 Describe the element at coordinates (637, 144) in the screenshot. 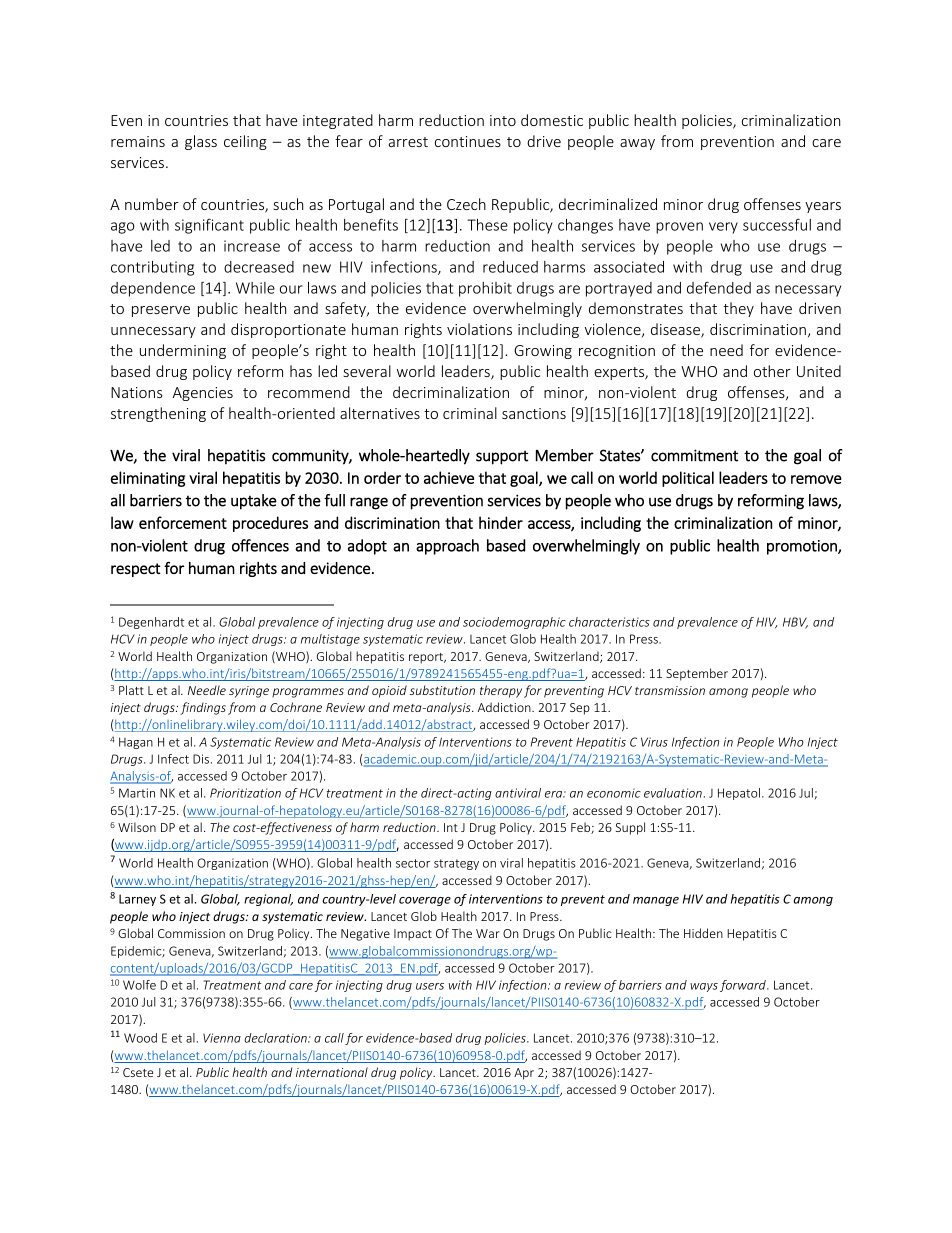

I see `away` at that location.
